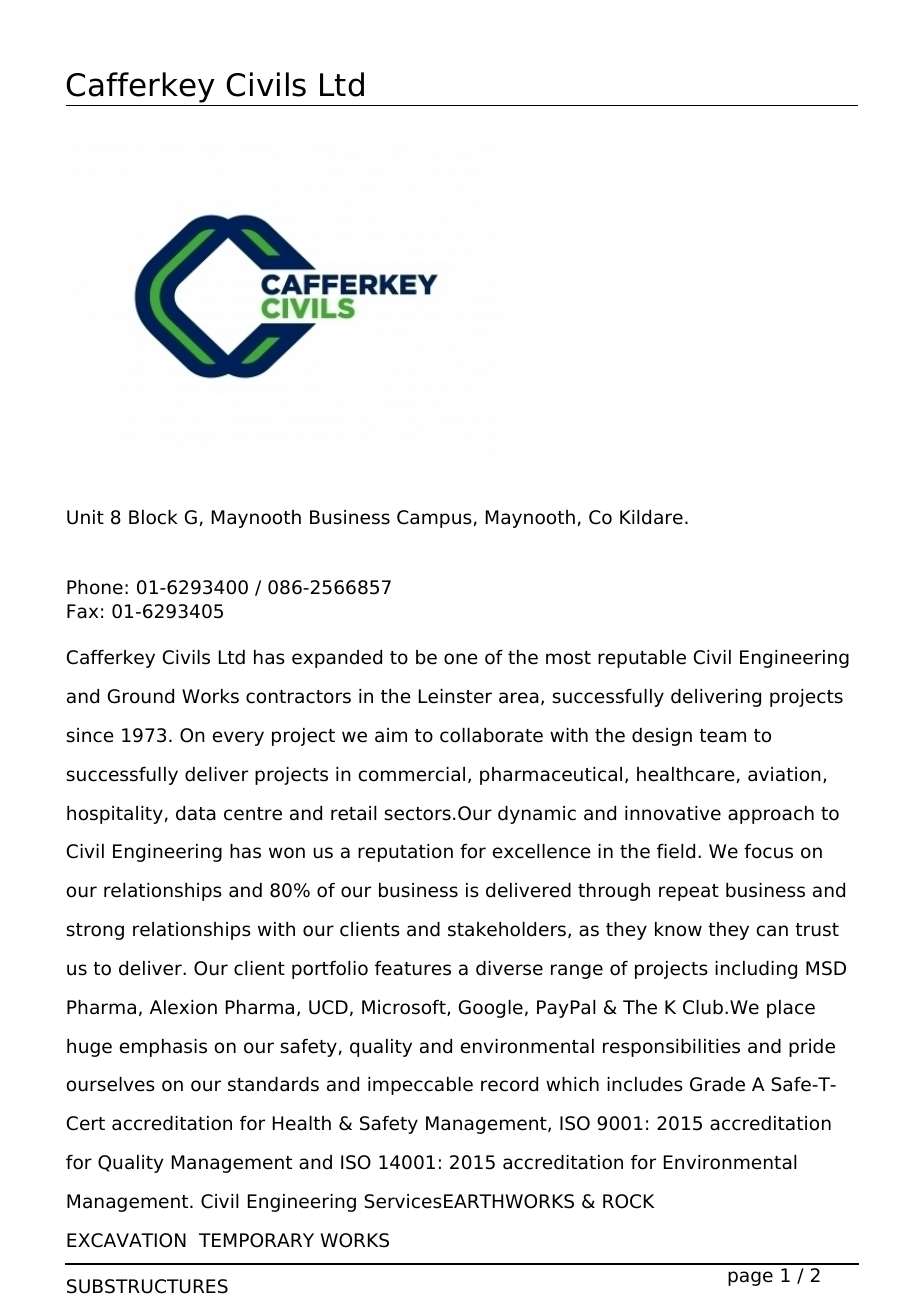 Image resolution: width=924 pixels, height=1308 pixels. I want to click on Kildare, so click(651, 517).
